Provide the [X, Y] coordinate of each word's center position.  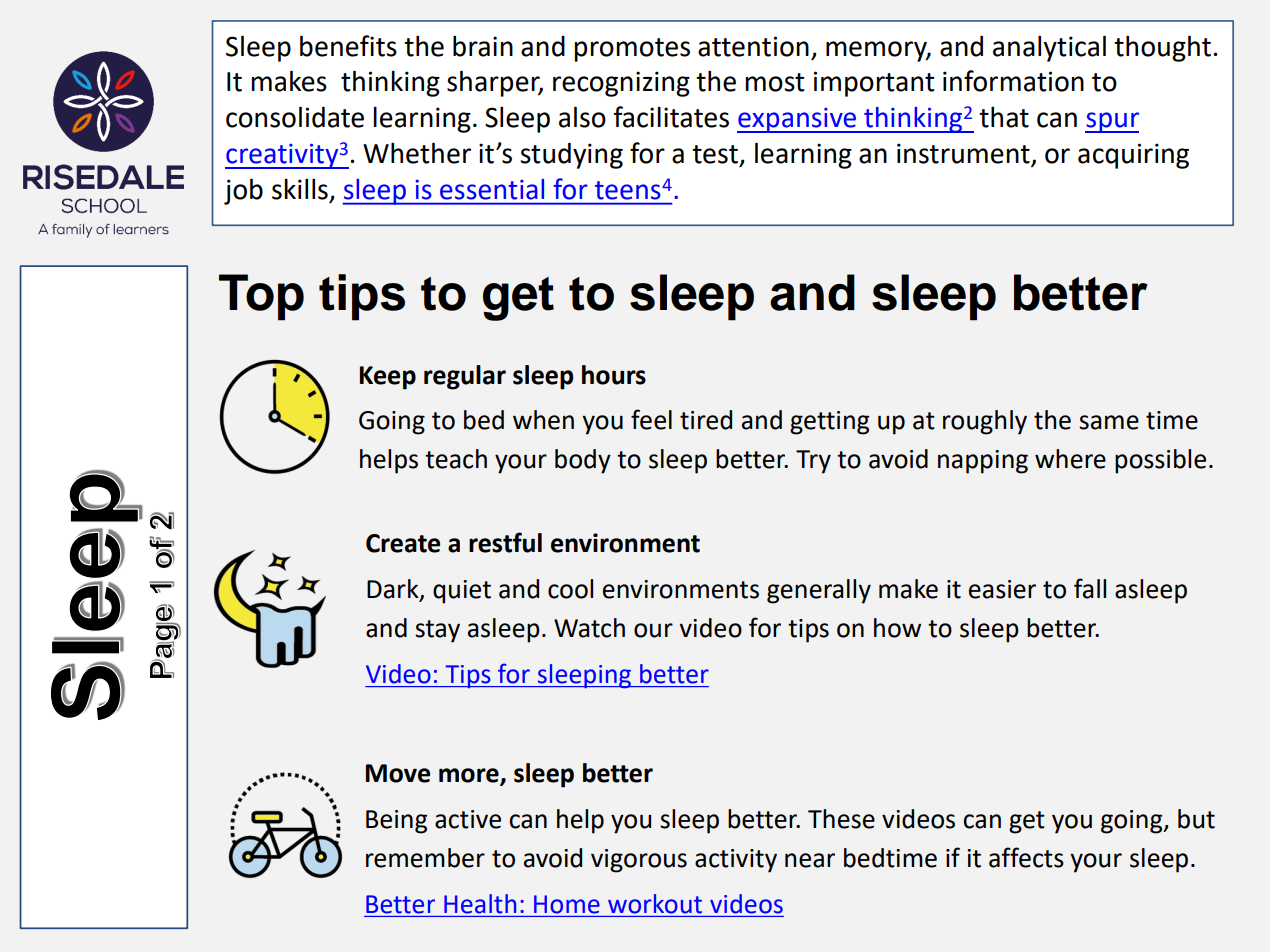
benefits [348, 46]
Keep [388, 378]
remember [425, 858]
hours [614, 375]
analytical [1049, 48]
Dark [394, 590]
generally [819, 591]
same [1109, 422]
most [774, 82]
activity [736, 861]
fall [1090, 588]
